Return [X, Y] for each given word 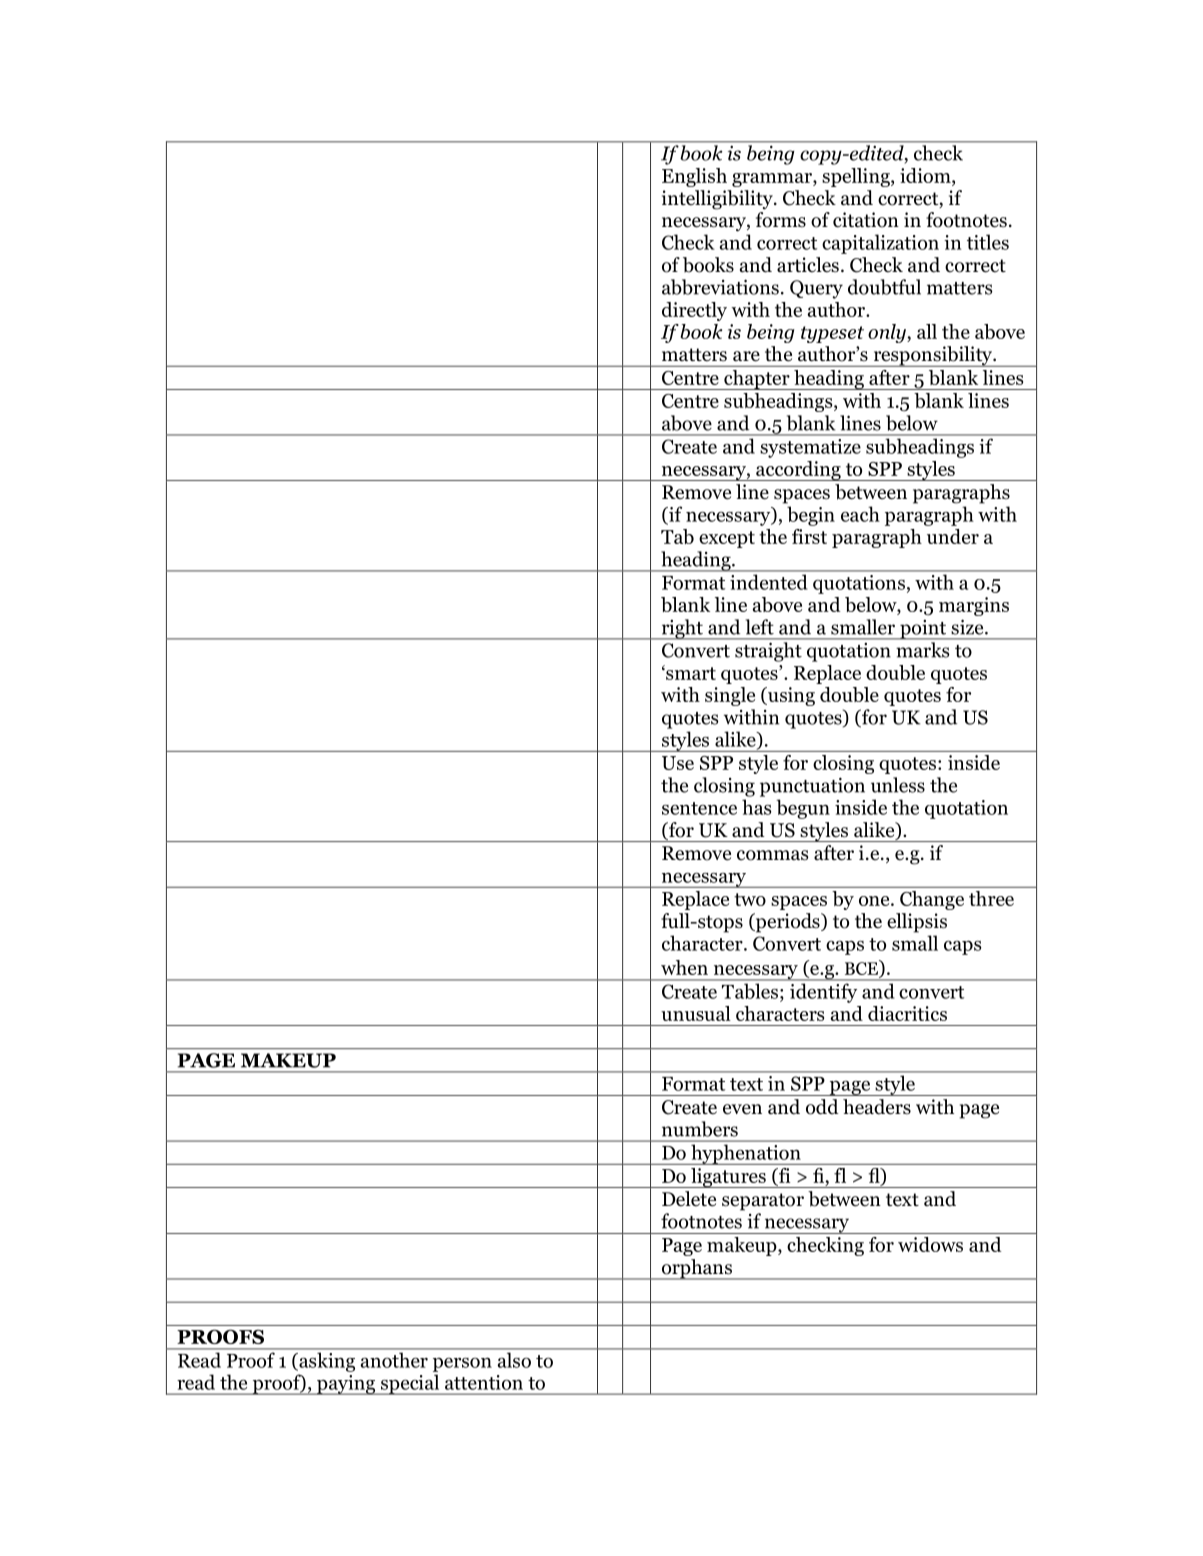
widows [930, 1244]
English [694, 177]
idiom [926, 175]
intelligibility [718, 200]
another [394, 1360]
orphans [696, 1269]
